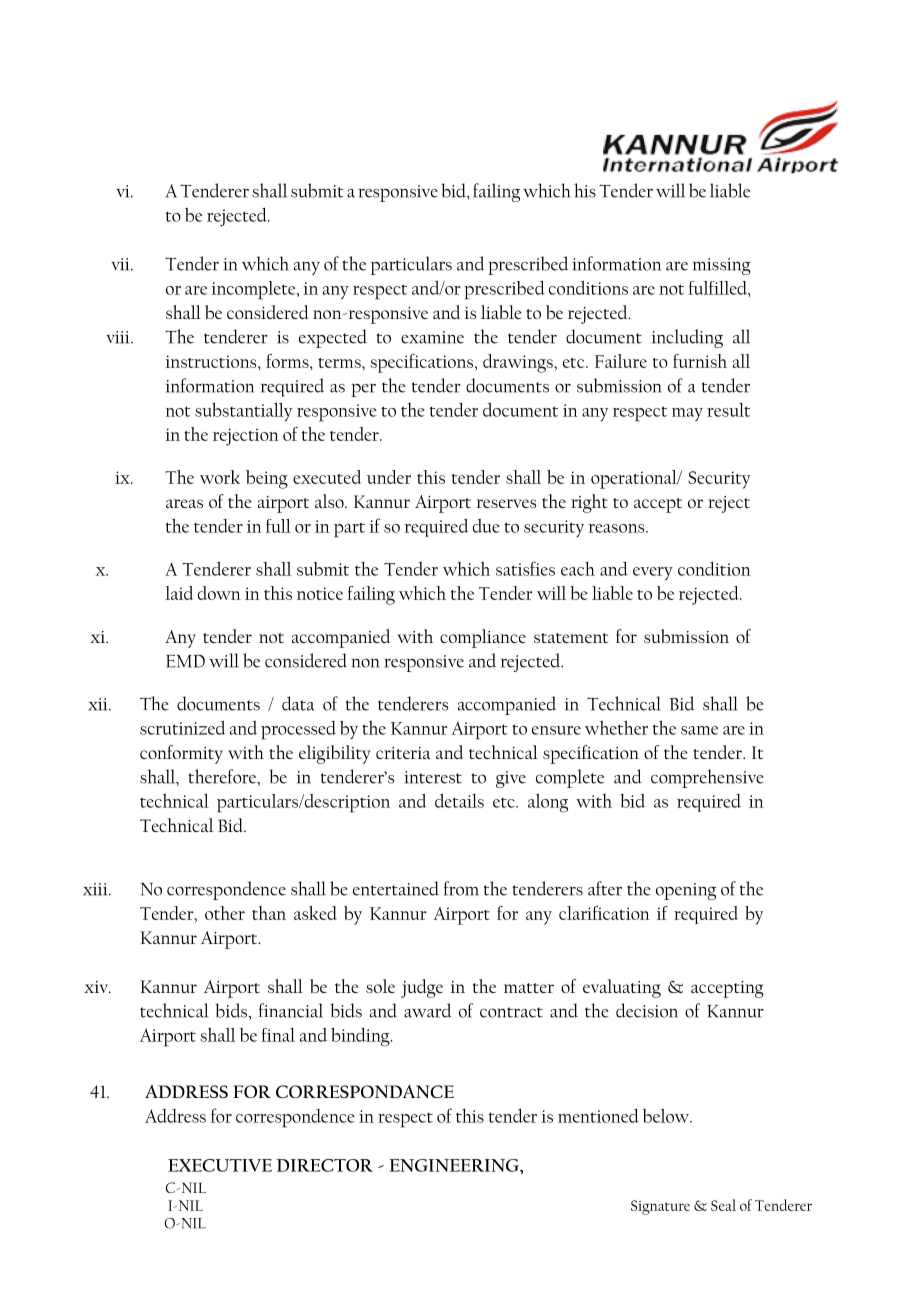  Describe the element at coordinates (403, 753) in the screenshot. I see `criteria` at that location.
